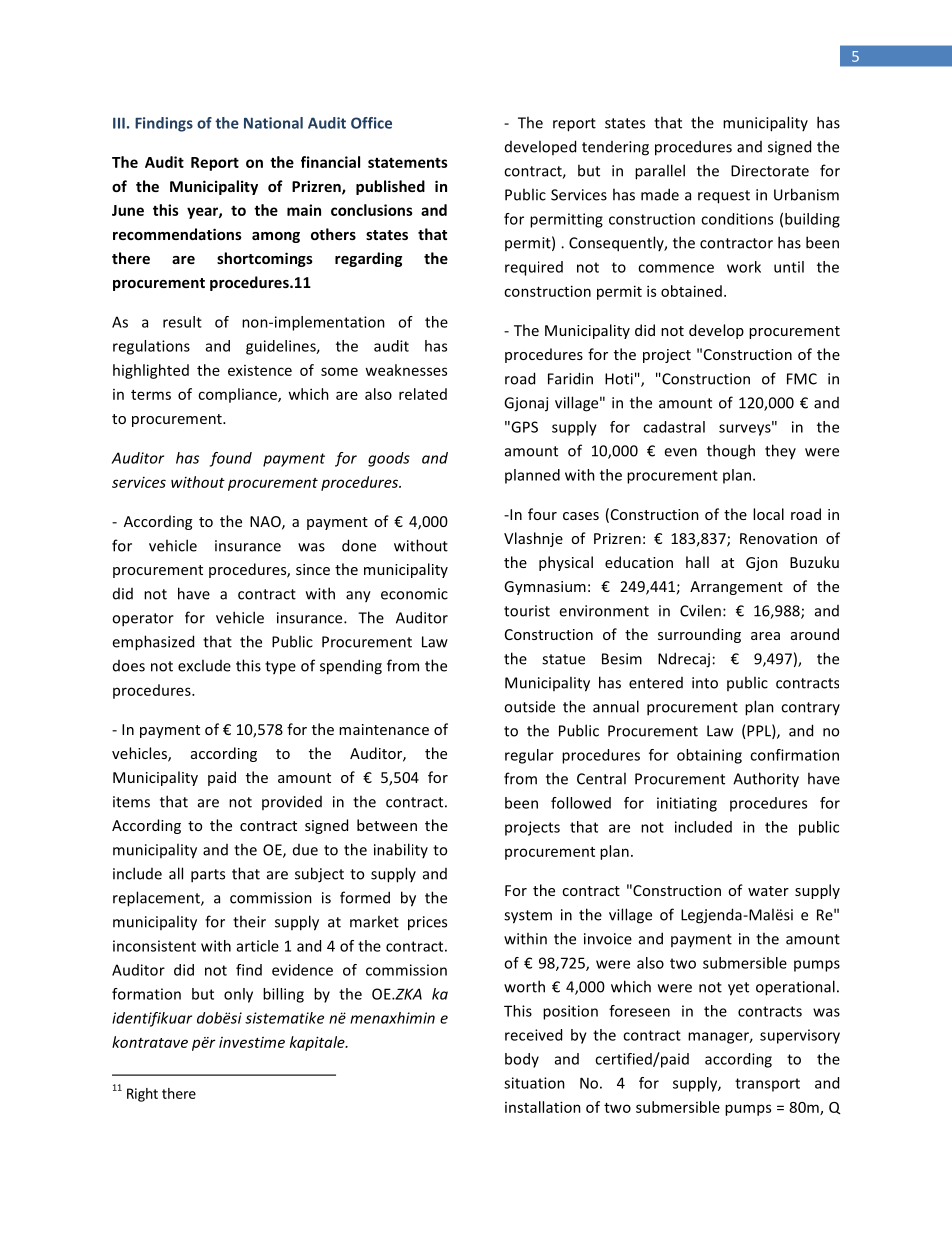 This screenshot has height=1233, width=952. I want to click on regular, so click(529, 756).
